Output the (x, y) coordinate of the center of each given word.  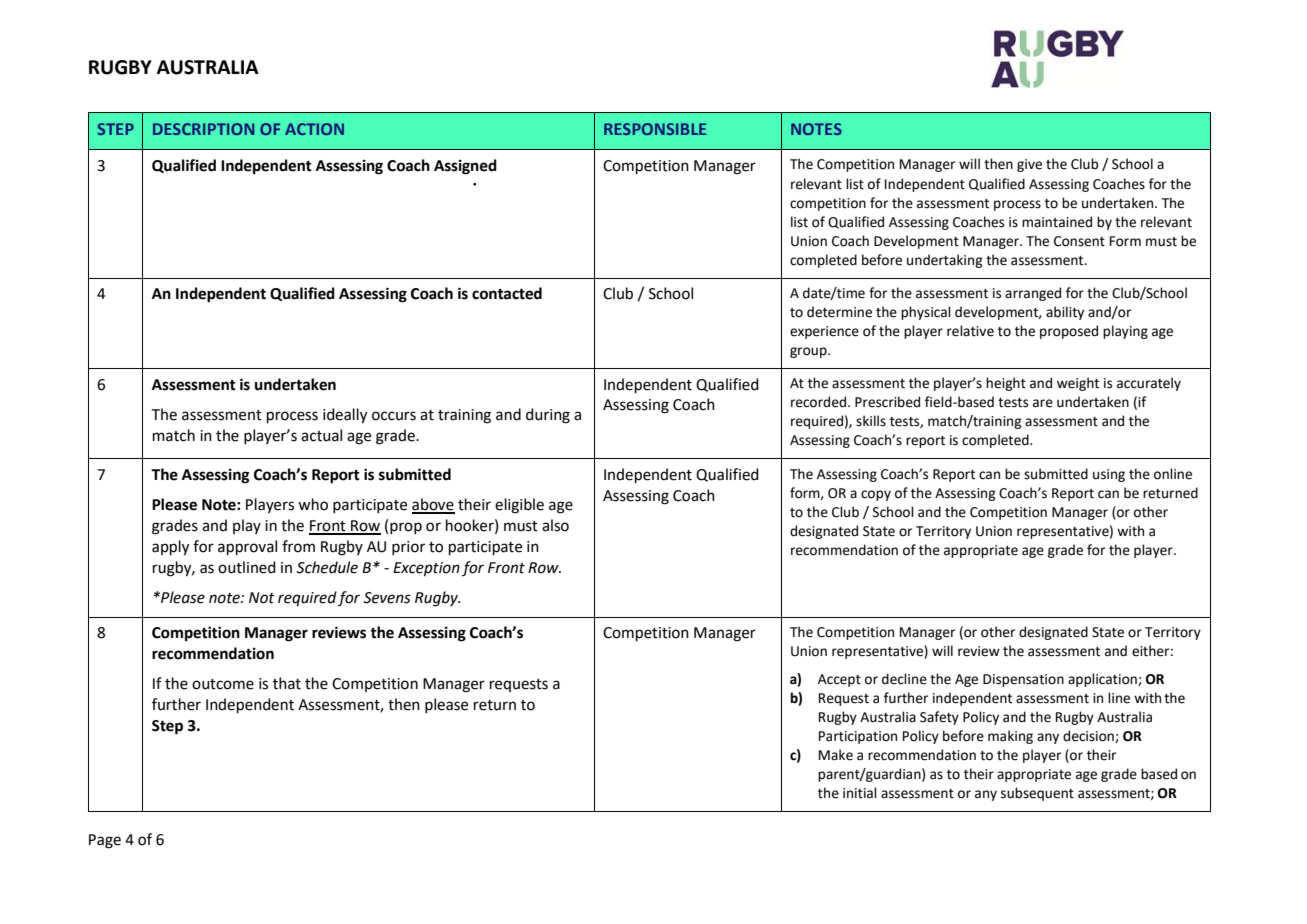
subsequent (1037, 794)
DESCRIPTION (203, 129)
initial (860, 793)
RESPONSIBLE (655, 129)
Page (105, 841)
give (1029, 165)
